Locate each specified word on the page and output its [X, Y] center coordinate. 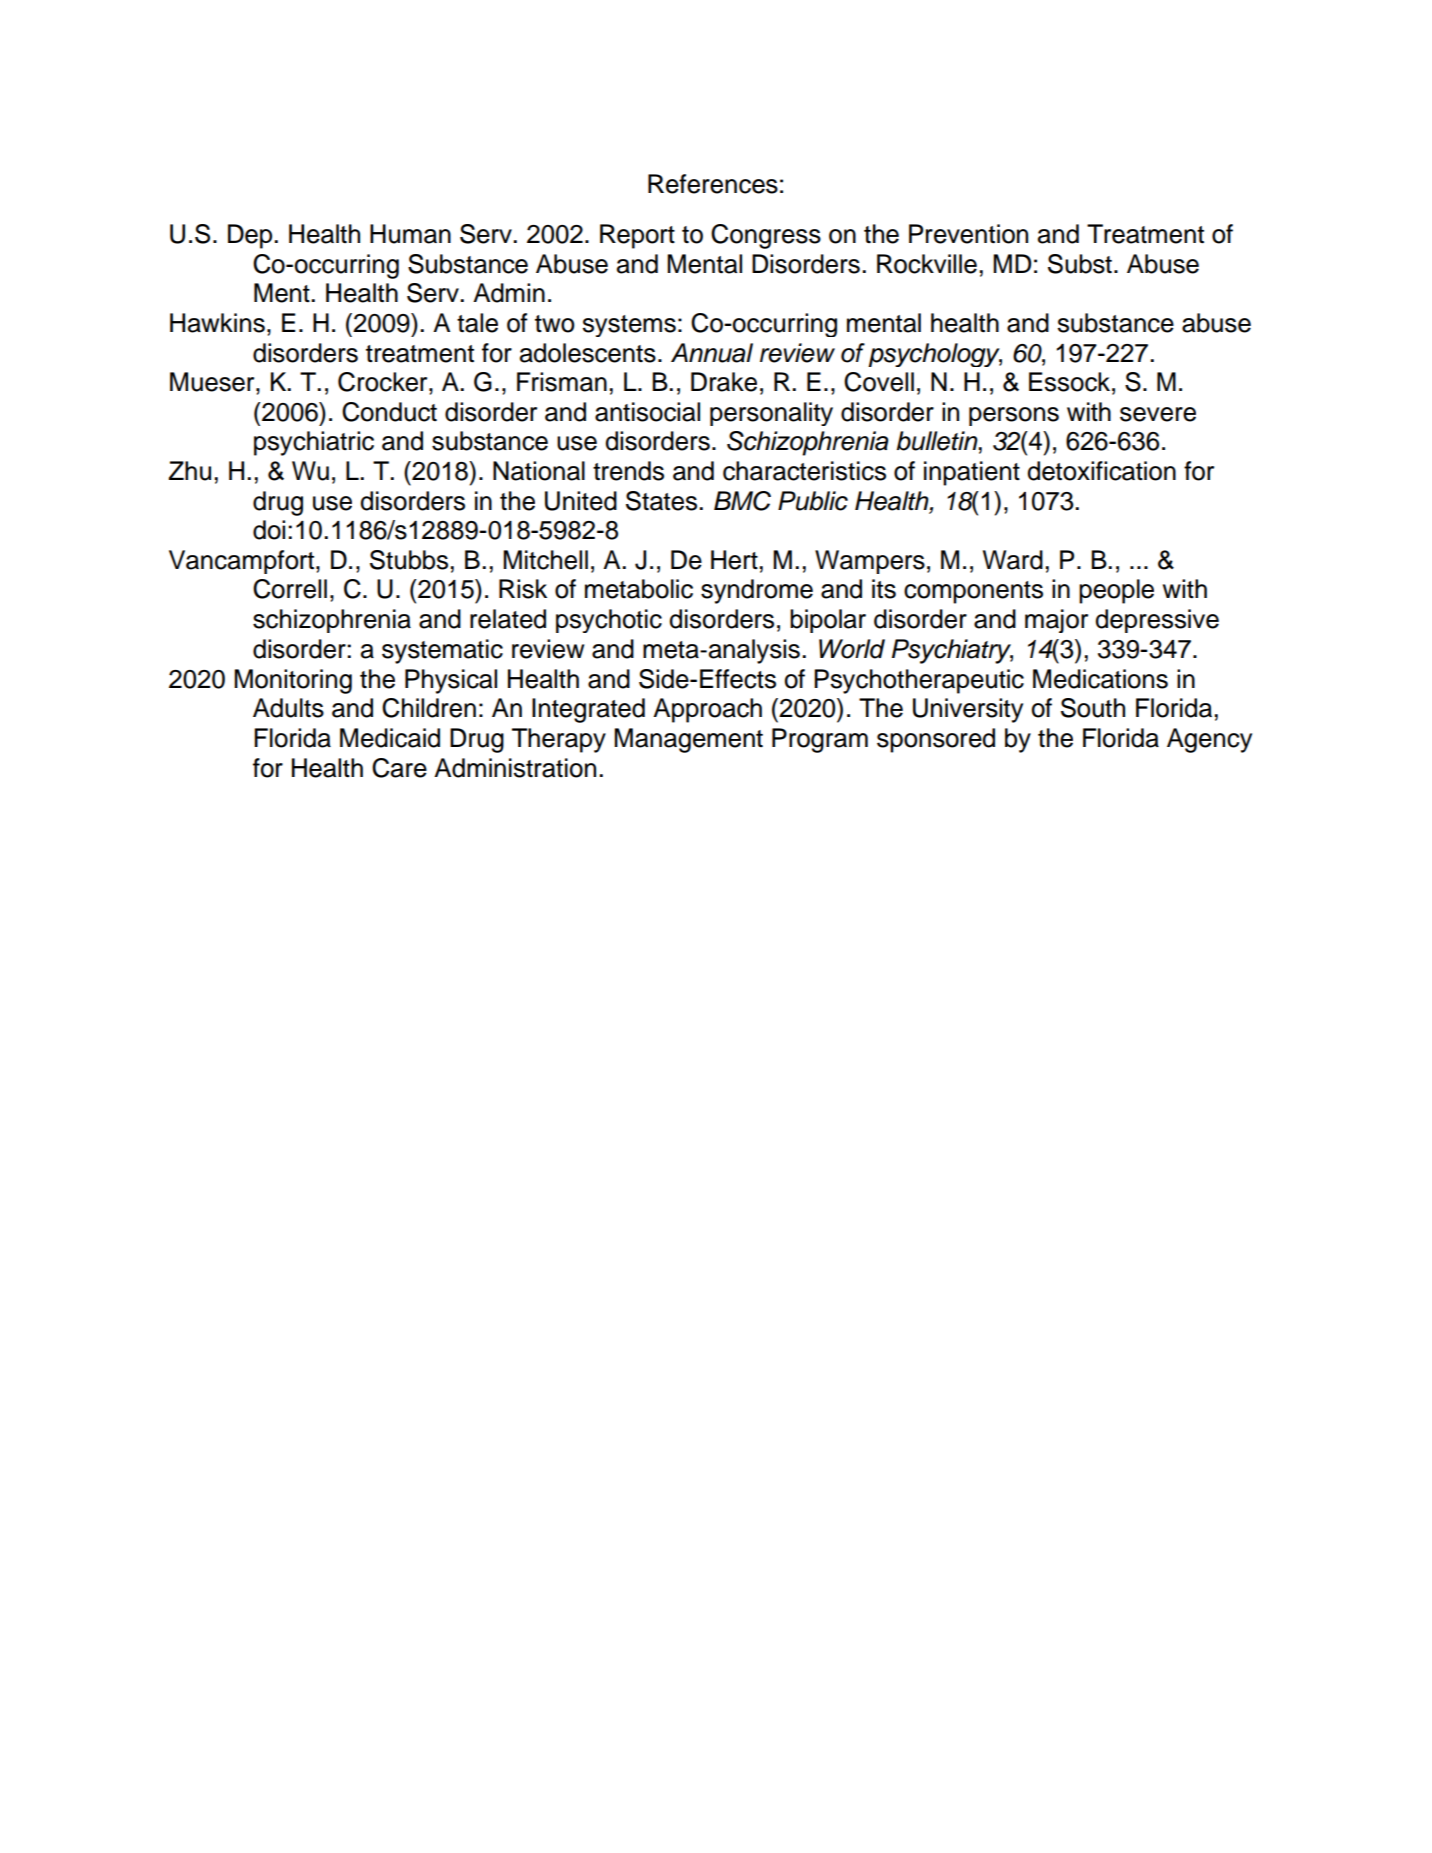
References [713, 184]
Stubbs [409, 560]
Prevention [968, 234]
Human [410, 234]
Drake [724, 382]
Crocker [384, 382]
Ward [1013, 560]
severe [1158, 414]
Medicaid [390, 738]
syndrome [757, 591]
